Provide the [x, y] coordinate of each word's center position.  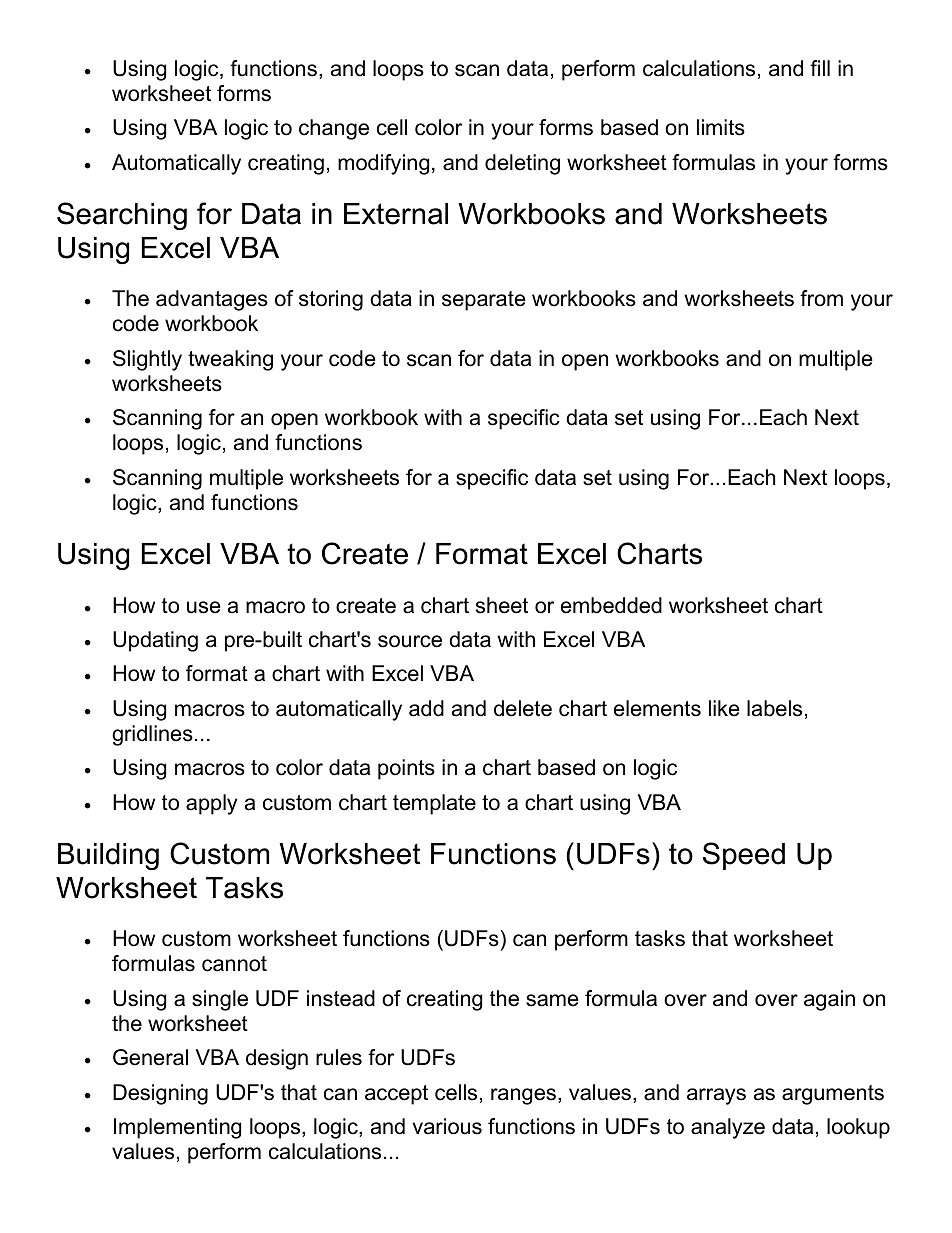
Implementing [177, 1128]
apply [211, 804]
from [821, 298]
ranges [523, 1096]
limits [721, 127]
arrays [716, 1096]
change [334, 129]
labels [774, 708]
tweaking [230, 360]
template [434, 804]
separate [484, 301]
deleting [522, 164]
